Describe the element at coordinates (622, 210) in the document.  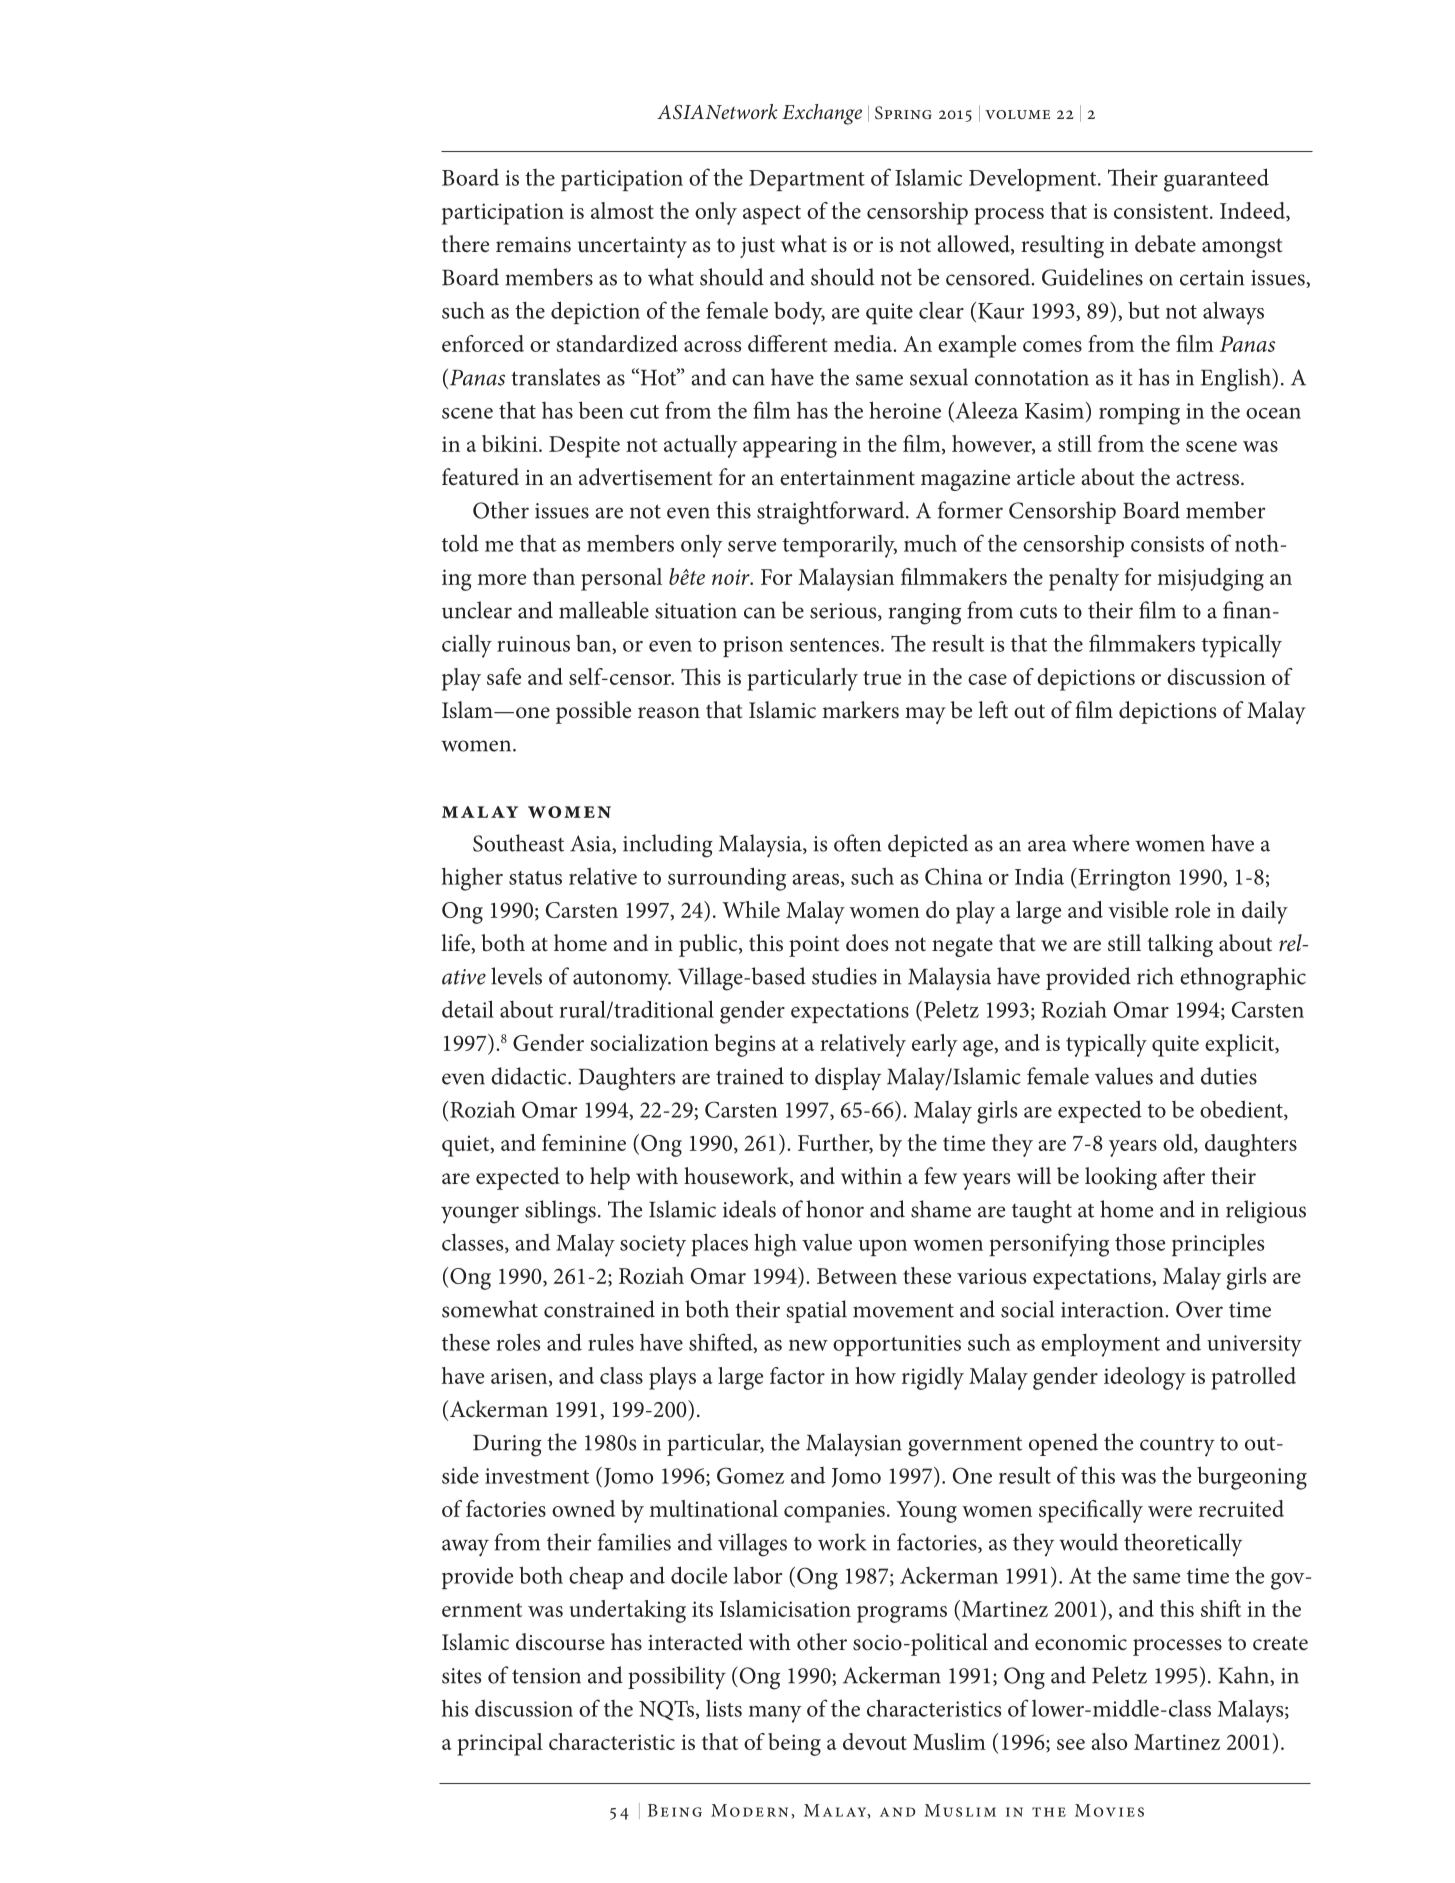
I see `almost` at that location.
